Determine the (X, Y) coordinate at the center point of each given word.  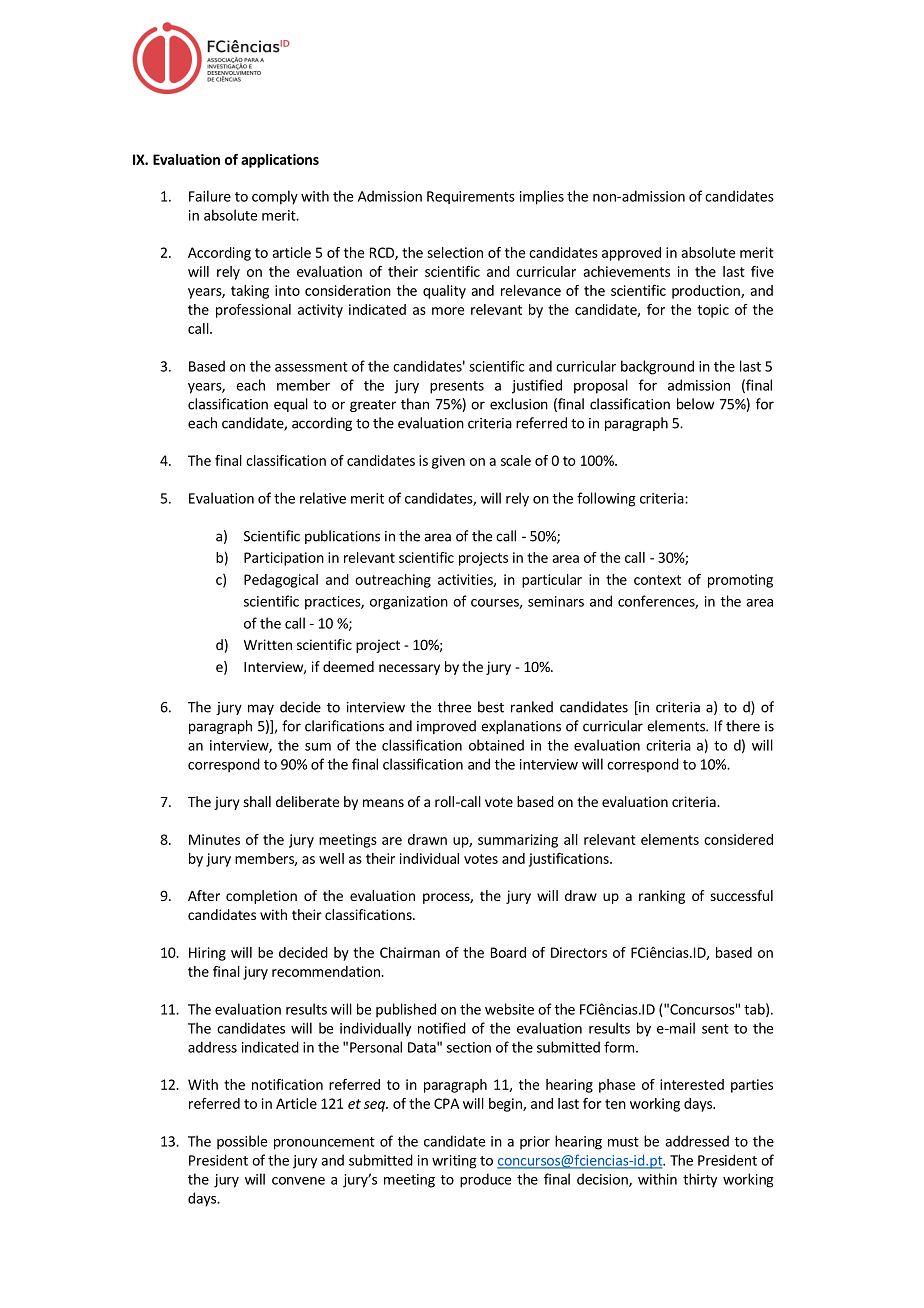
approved (631, 254)
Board (508, 952)
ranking (662, 897)
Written (268, 644)
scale (516, 460)
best (491, 707)
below (695, 404)
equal (291, 405)
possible (242, 1142)
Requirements (471, 197)
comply (275, 197)
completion (261, 897)
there (743, 726)
